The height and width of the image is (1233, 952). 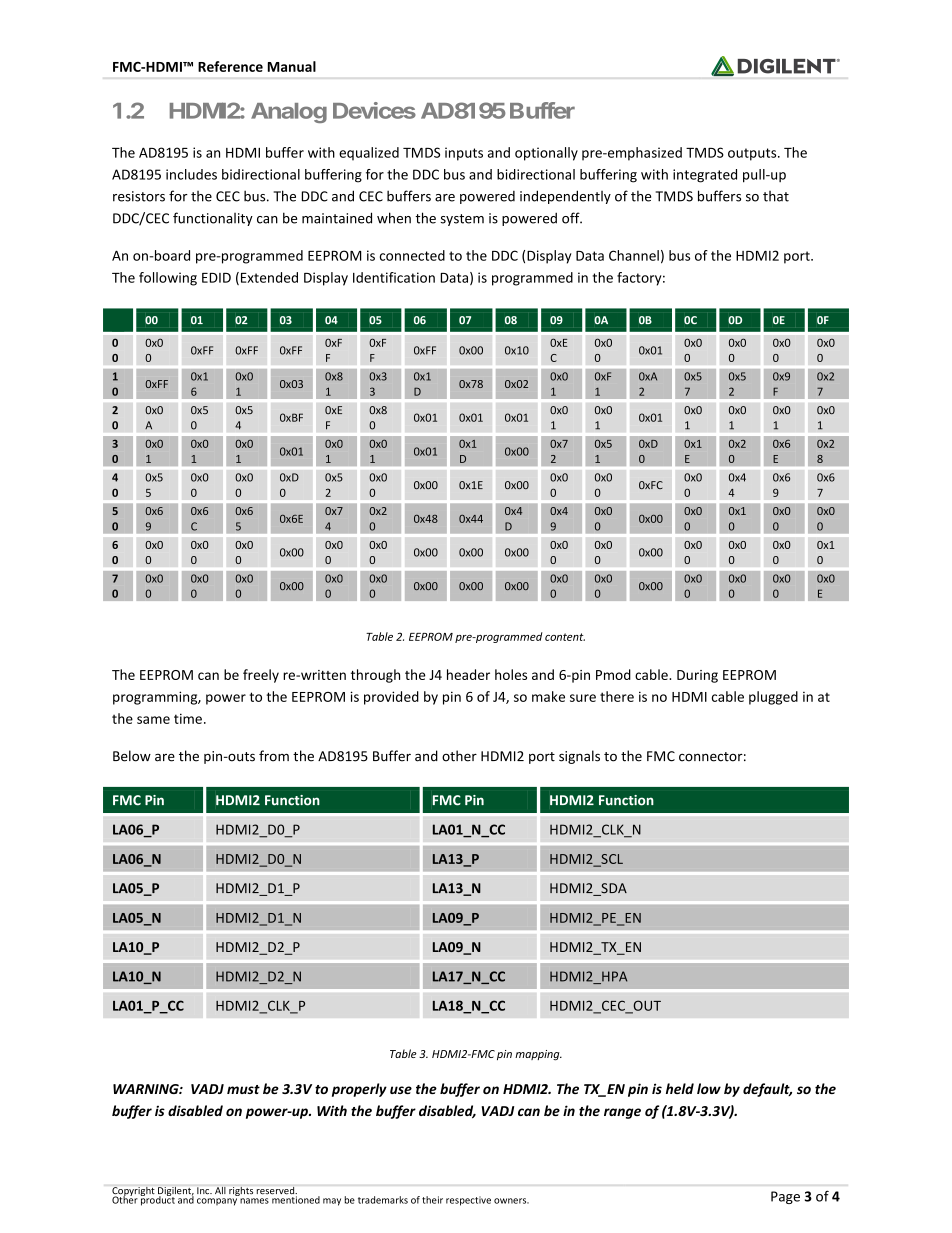 I want to click on During, so click(x=697, y=676).
